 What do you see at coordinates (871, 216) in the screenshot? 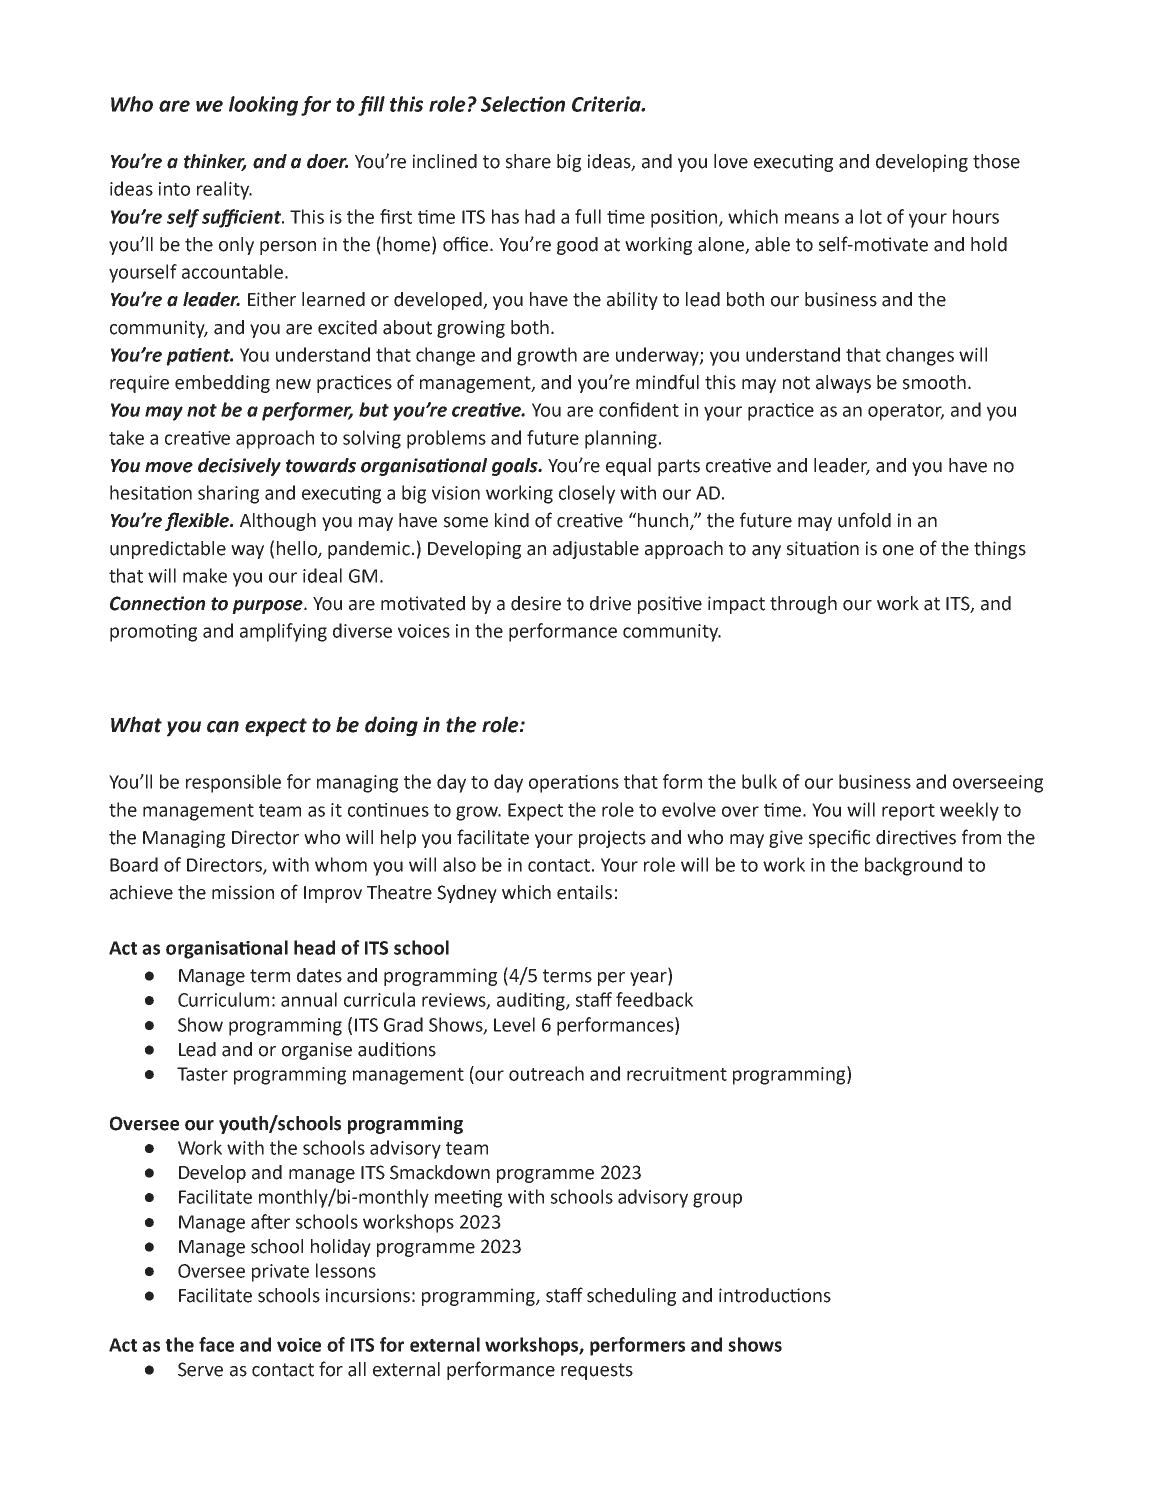
I see `lot` at bounding box center [871, 216].
